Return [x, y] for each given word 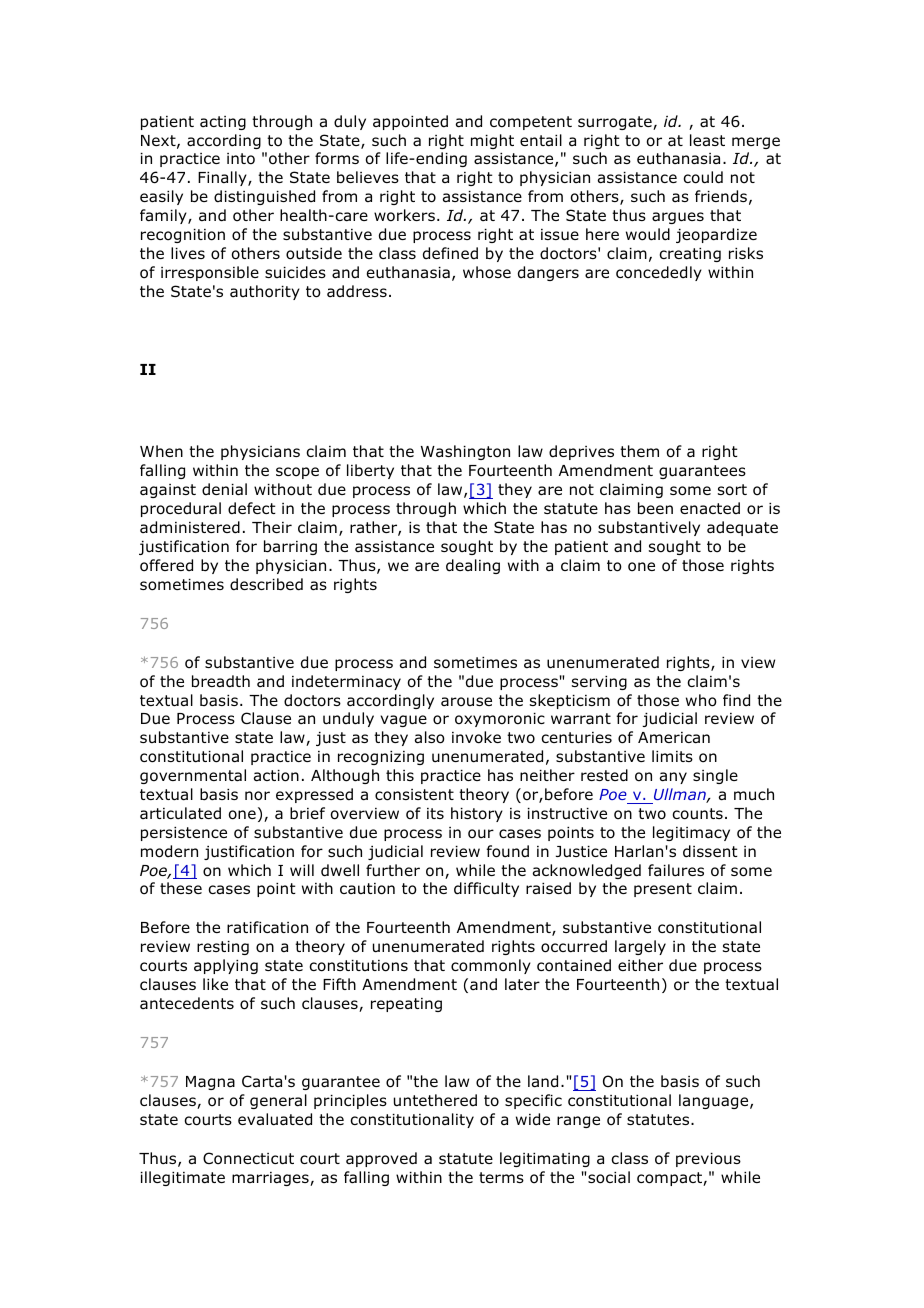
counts [697, 814]
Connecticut [248, 1158]
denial [224, 489]
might [492, 141]
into [241, 159]
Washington [465, 452]
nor [257, 796]
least [707, 140]
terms [501, 1177]
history [477, 814]
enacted [710, 508]
